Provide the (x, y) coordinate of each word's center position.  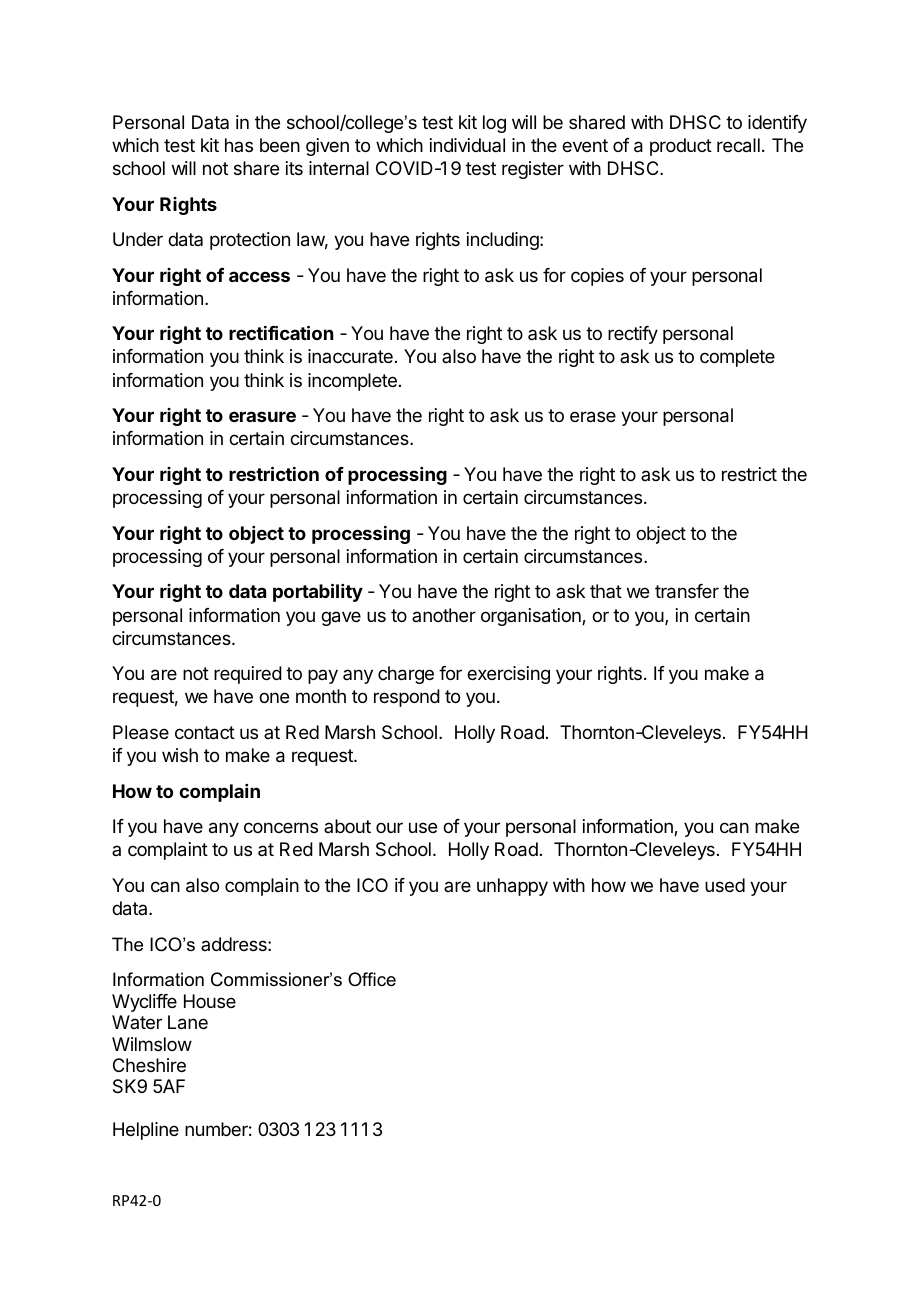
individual (467, 145)
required (248, 675)
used (725, 885)
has (239, 145)
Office (372, 979)
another (444, 615)
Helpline (146, 1131)
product (681, 147)
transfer (687, 591)
